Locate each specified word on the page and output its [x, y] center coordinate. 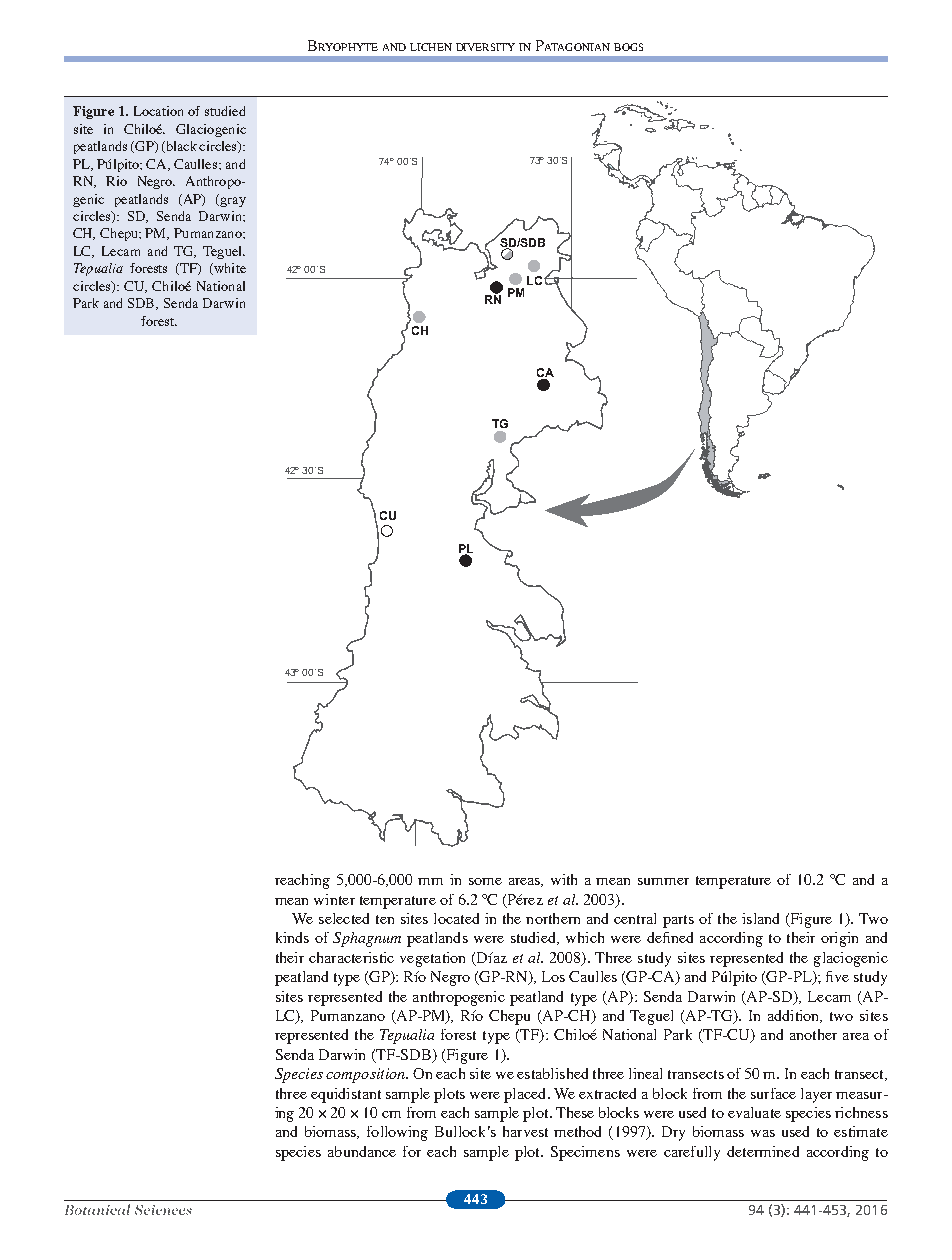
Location [158, 111]
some [485, 881]
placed [526, 1095]
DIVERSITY [485, 47]
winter [334, 899]
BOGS [628, 47]
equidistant [346, 1095]
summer [663, 881]
